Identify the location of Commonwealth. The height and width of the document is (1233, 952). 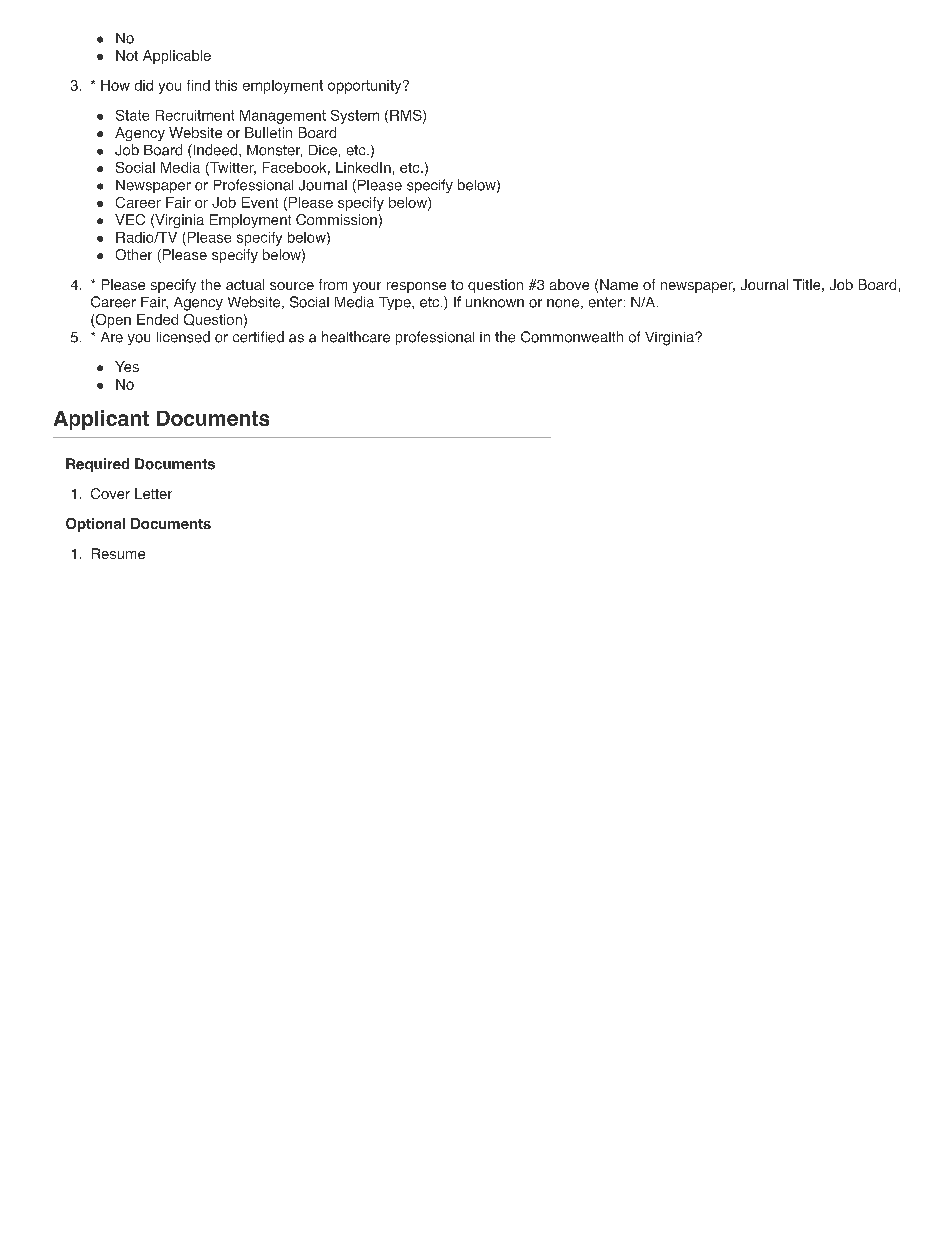
(572, 337).
